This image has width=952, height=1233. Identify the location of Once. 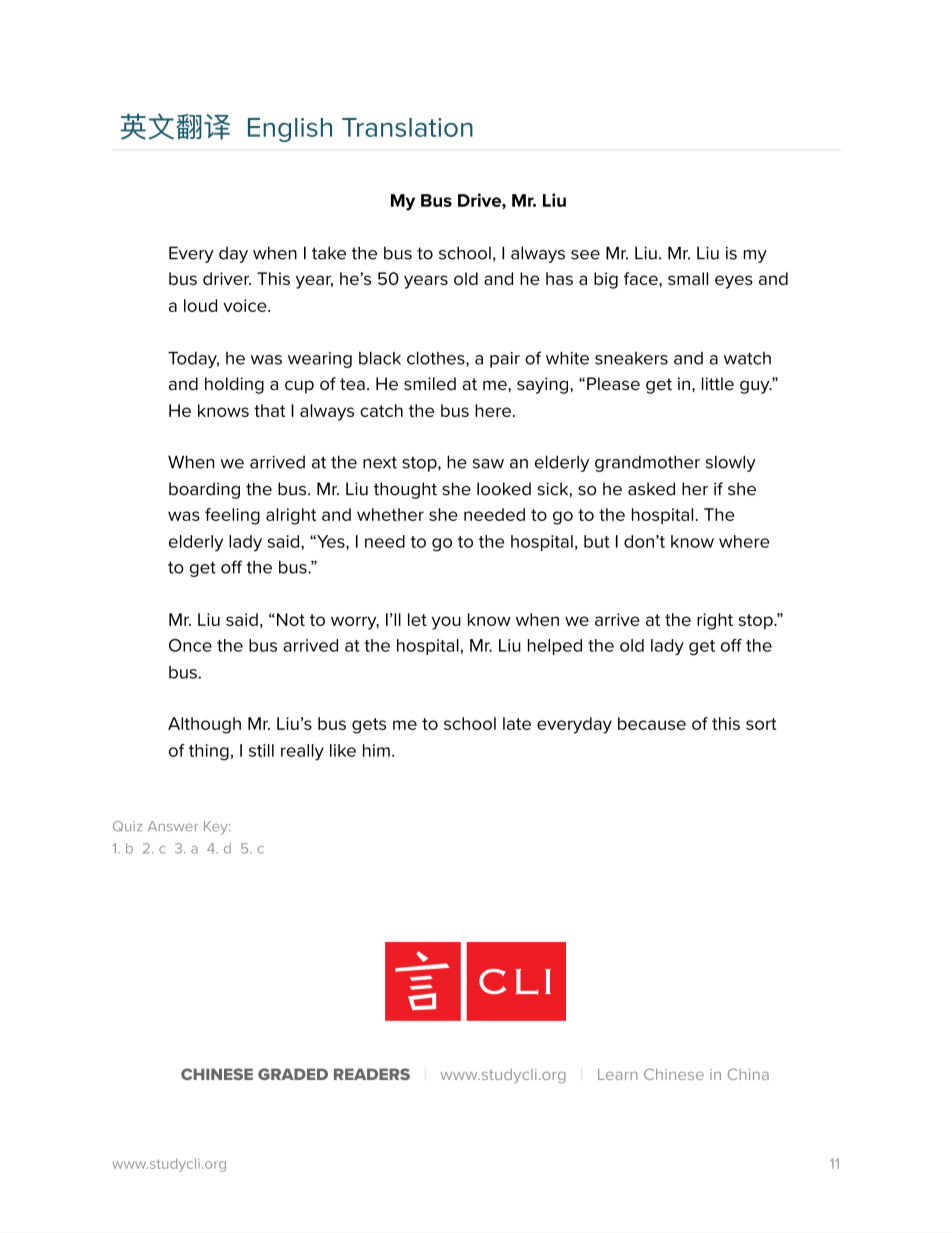
(190, 645).
